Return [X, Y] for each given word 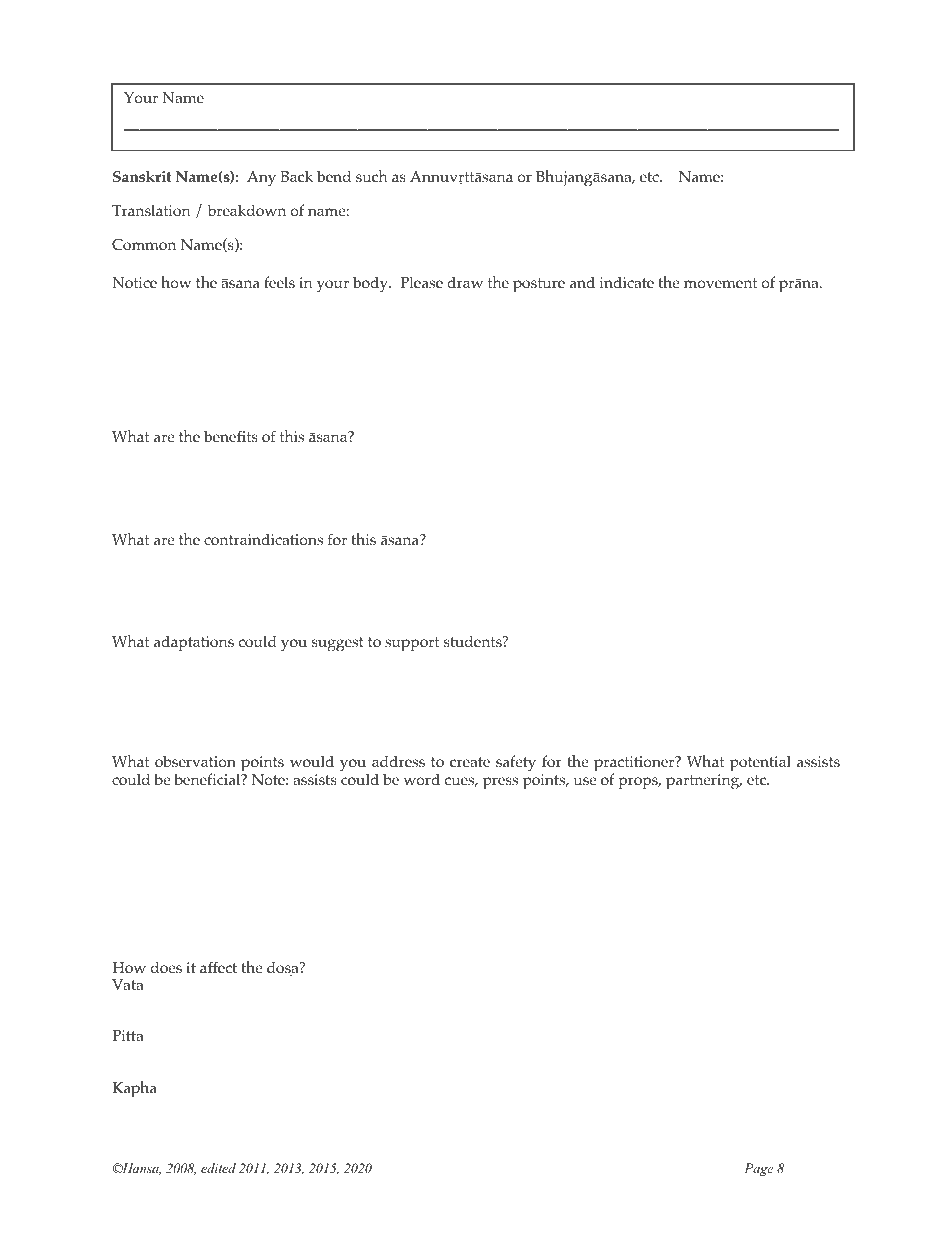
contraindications [263, 539]
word [422, 779]
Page [759, 1169]
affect [218, 967]
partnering [704, 782]
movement [720, 283]
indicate [627, 282]
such [371, 176]
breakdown [246, 210]
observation [195, 761]
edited [218, 1168]
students [474, 641]
